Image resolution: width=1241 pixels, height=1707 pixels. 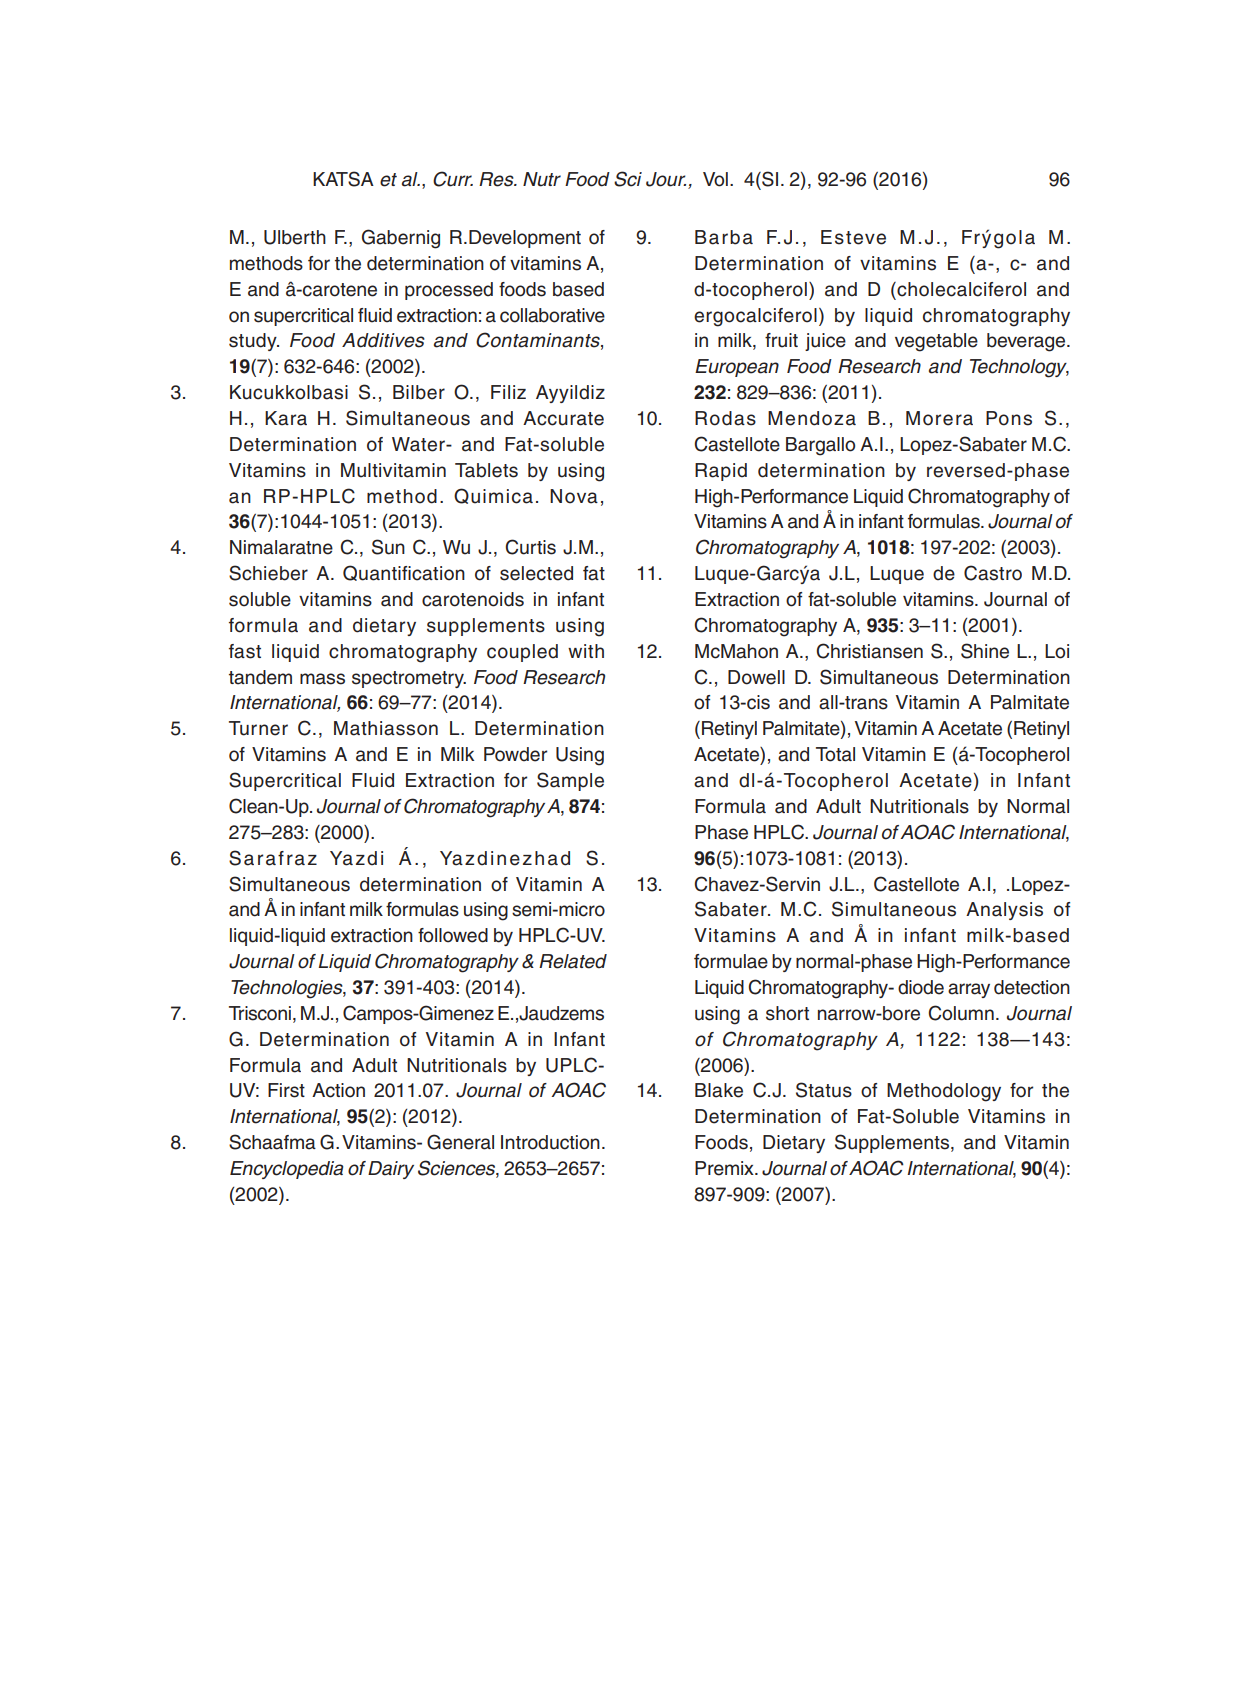 I want to click on Curr, so click(x=453, y=179).
